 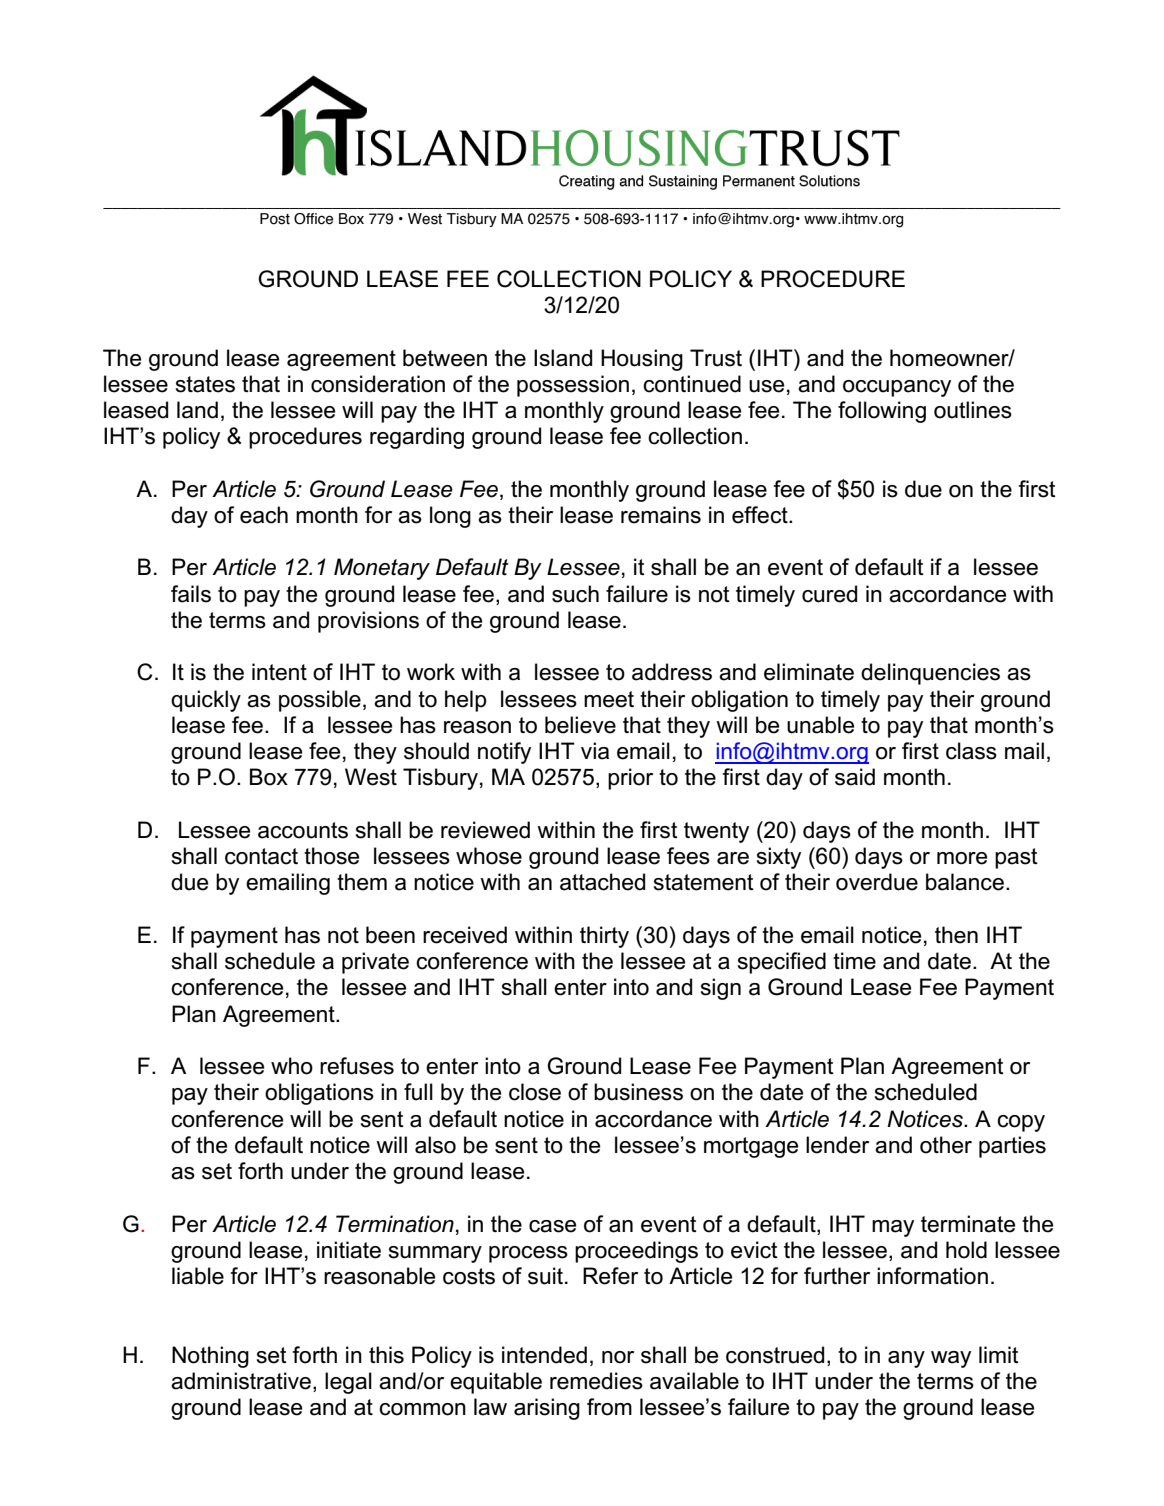 I want to click on prior, so click(x=630, y=779).
